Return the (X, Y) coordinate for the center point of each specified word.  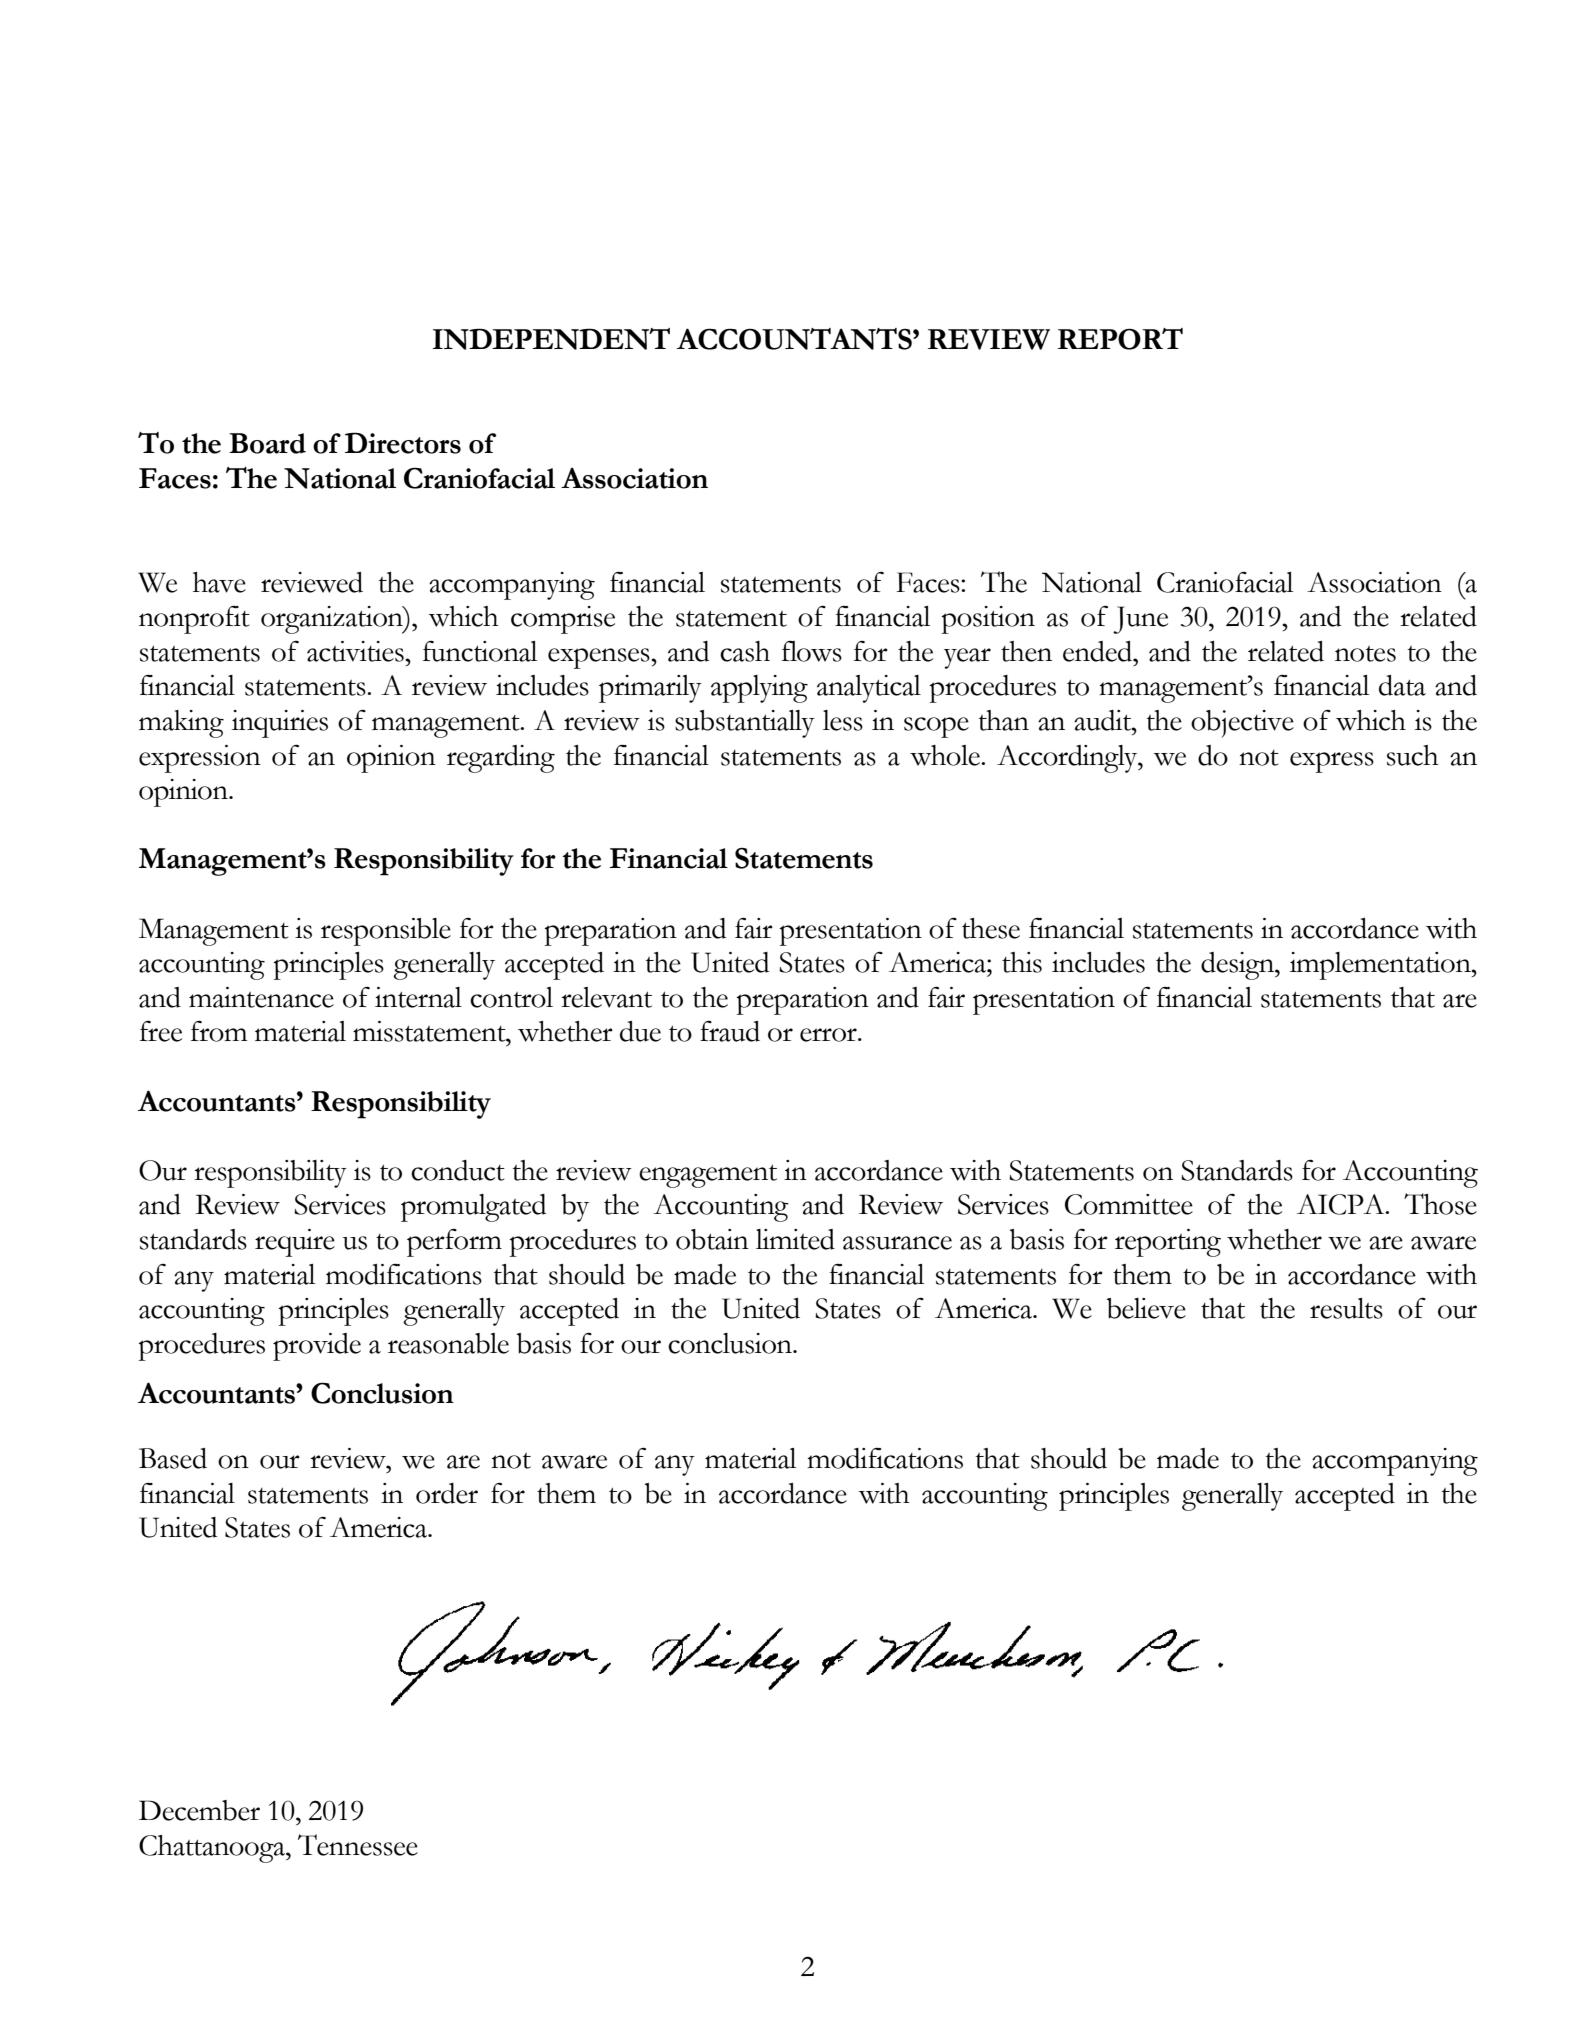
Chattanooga (213, 1849)
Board (267, 443)
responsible (386, 932)
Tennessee (358, 1845)
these (991, 928)
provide (317, 1347)
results (1346, 1308)
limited (795, 1239)
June (1140, 620)
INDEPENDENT (551, 339)
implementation (1381, 966)
